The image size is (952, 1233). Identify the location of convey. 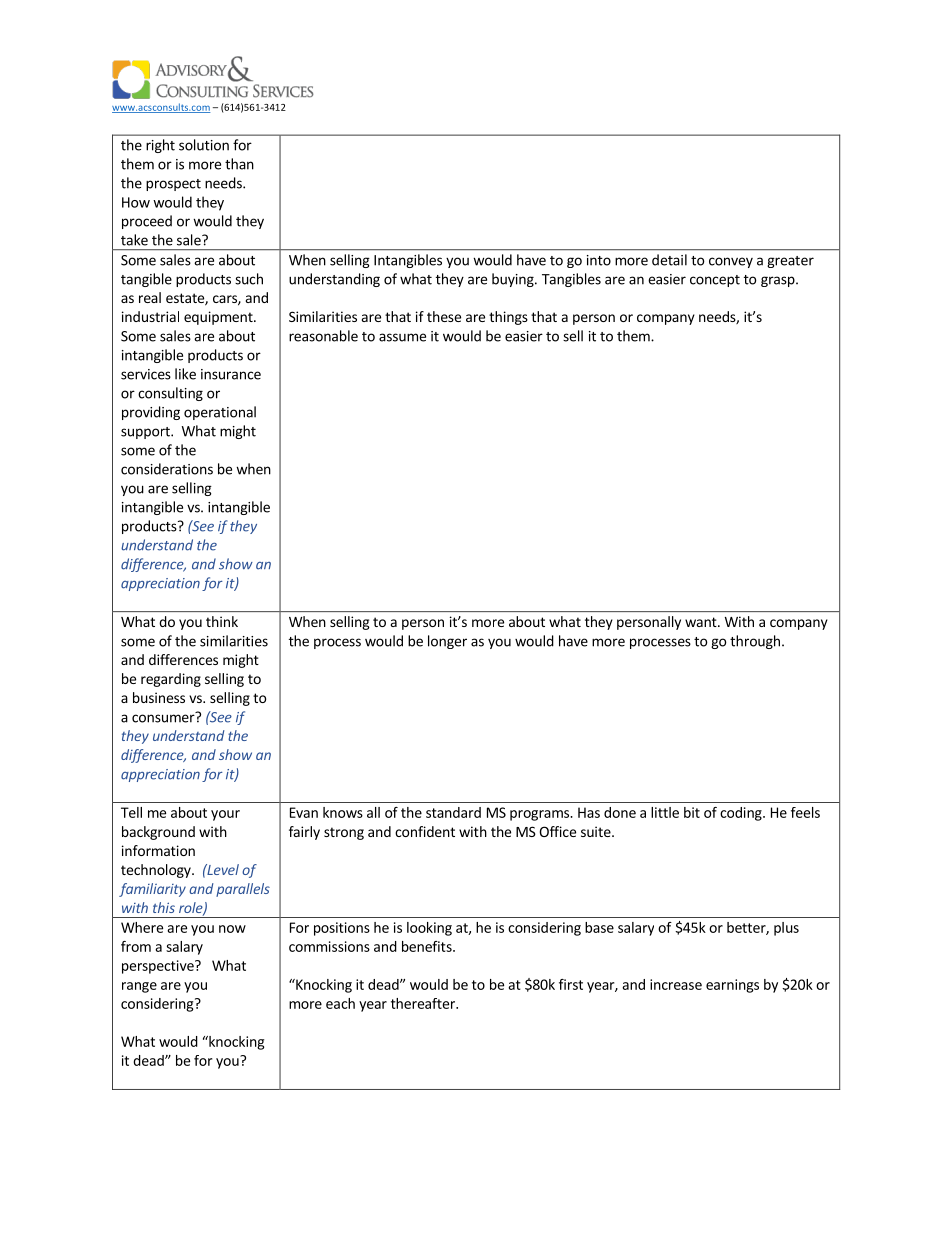
(731, 262).
